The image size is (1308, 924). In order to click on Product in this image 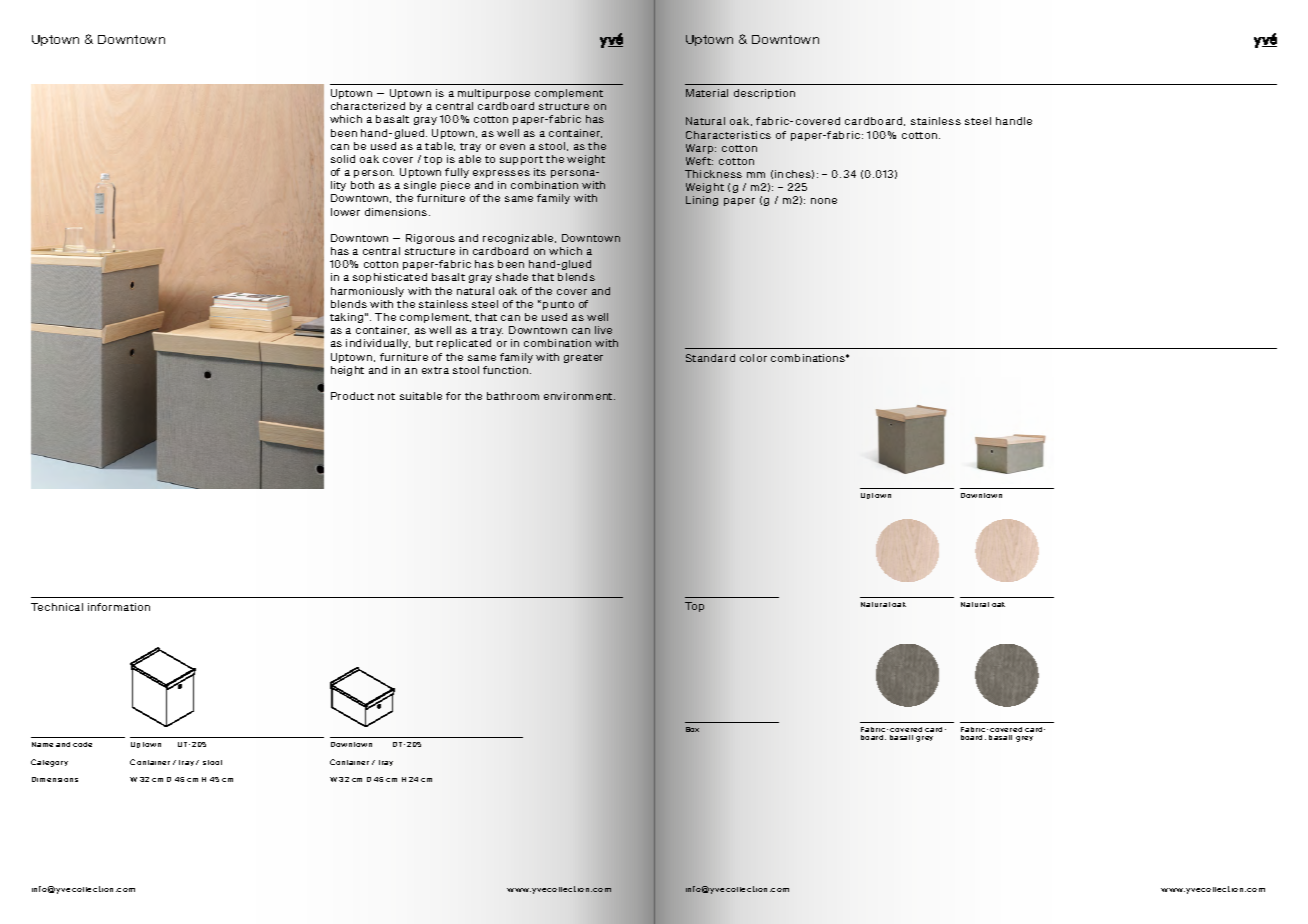, I will do `click(352, 396)`.
